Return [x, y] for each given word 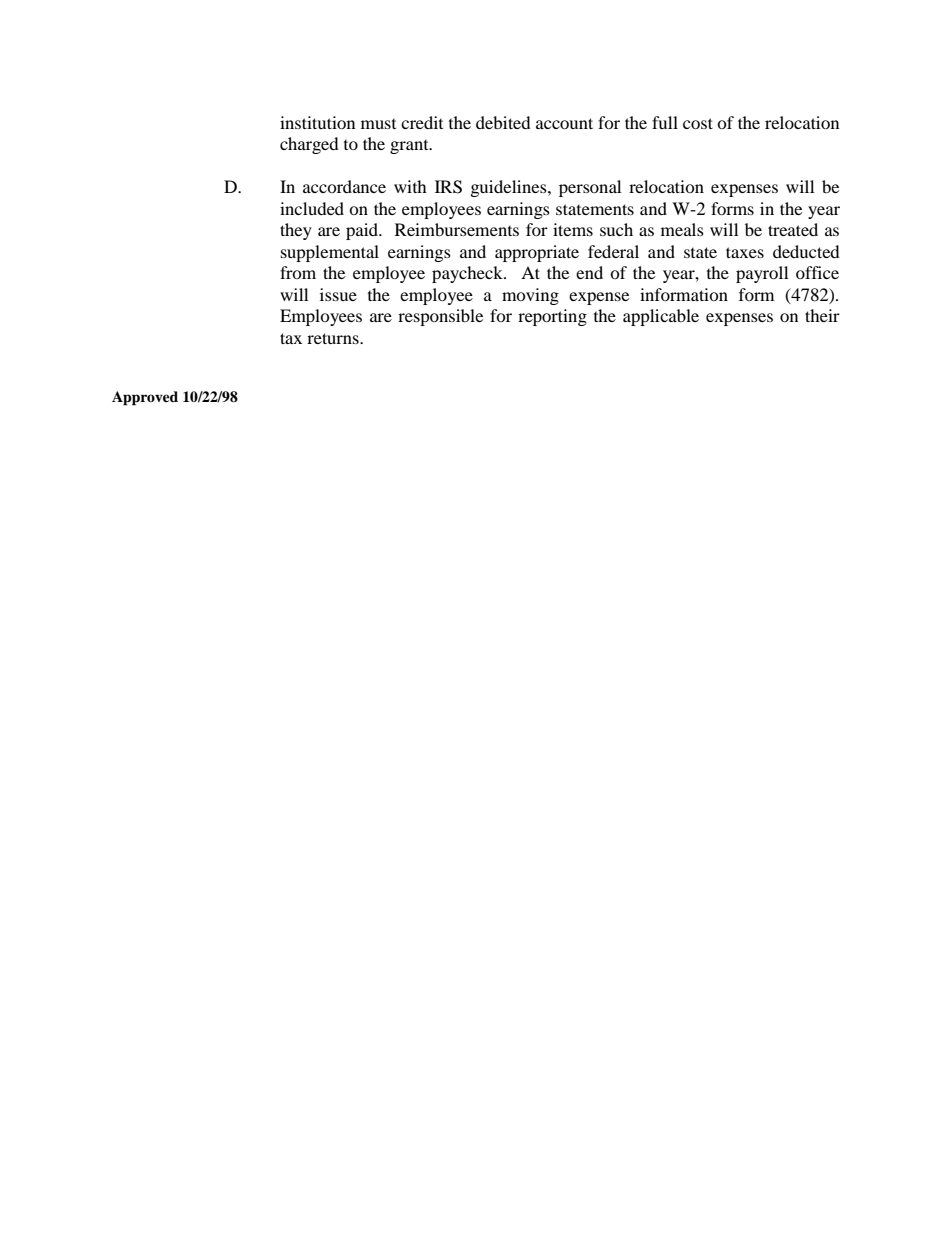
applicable [661, 317]
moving [530, 296]
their [822, 315]
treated [793, 229]
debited [503, 122]
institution [317, 122]
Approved [145, 398]
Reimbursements [457, 229]
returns [334, 338]
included [312, 208]
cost [698, 123]
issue [338, 294]
